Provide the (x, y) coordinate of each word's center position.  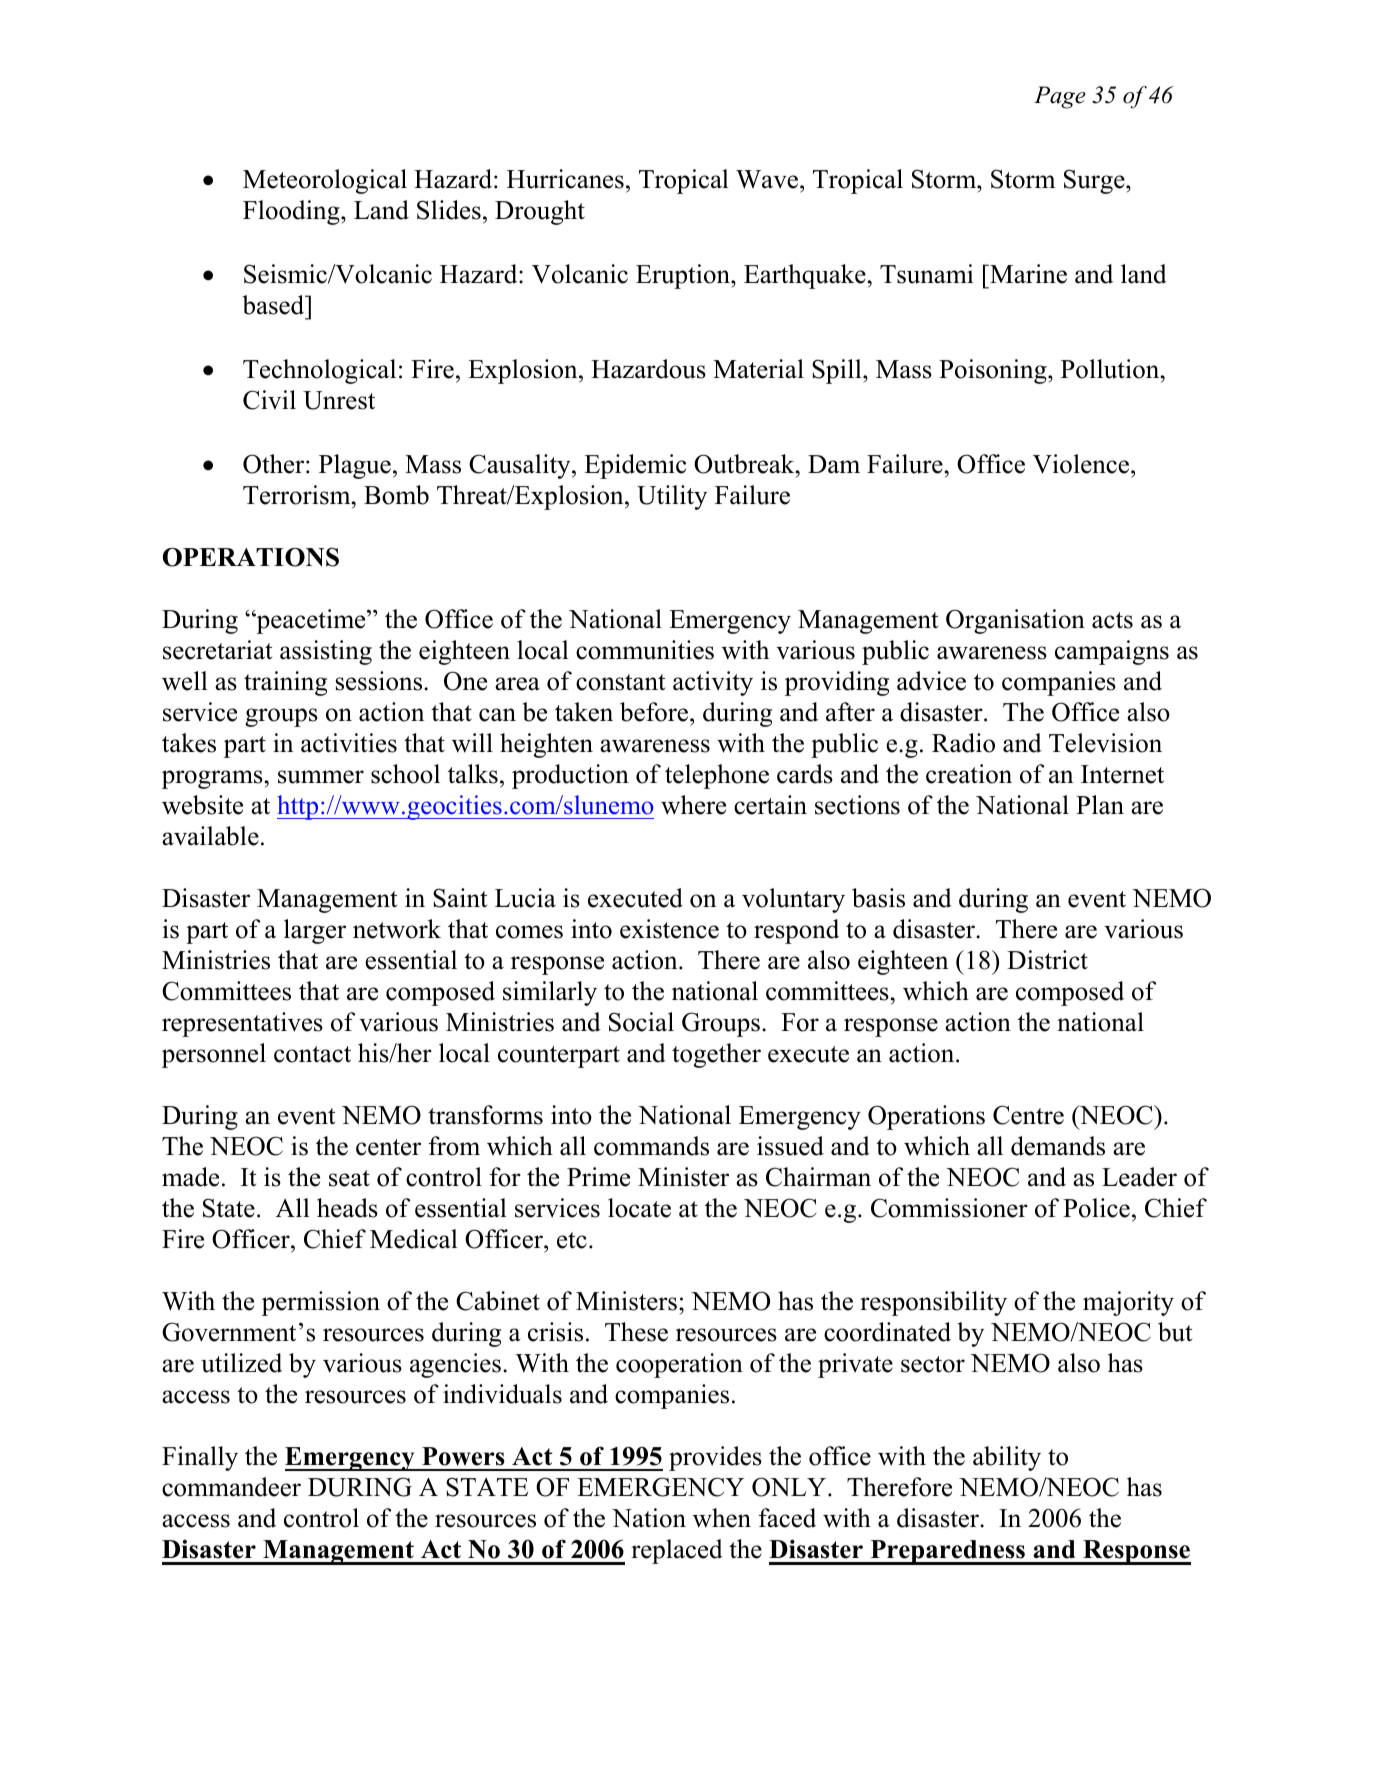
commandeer (231, 1487)
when (722, 1518)
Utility (672, 497)
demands (1058, 1146)
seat (349, 1178)
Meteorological (325, 181)
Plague (355, 466)
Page (1060, 97)
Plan (1100, 805)
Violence (1082, 464)
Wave (767, 179)
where (693, 805)
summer (321, 777)
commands (651, 1146)
